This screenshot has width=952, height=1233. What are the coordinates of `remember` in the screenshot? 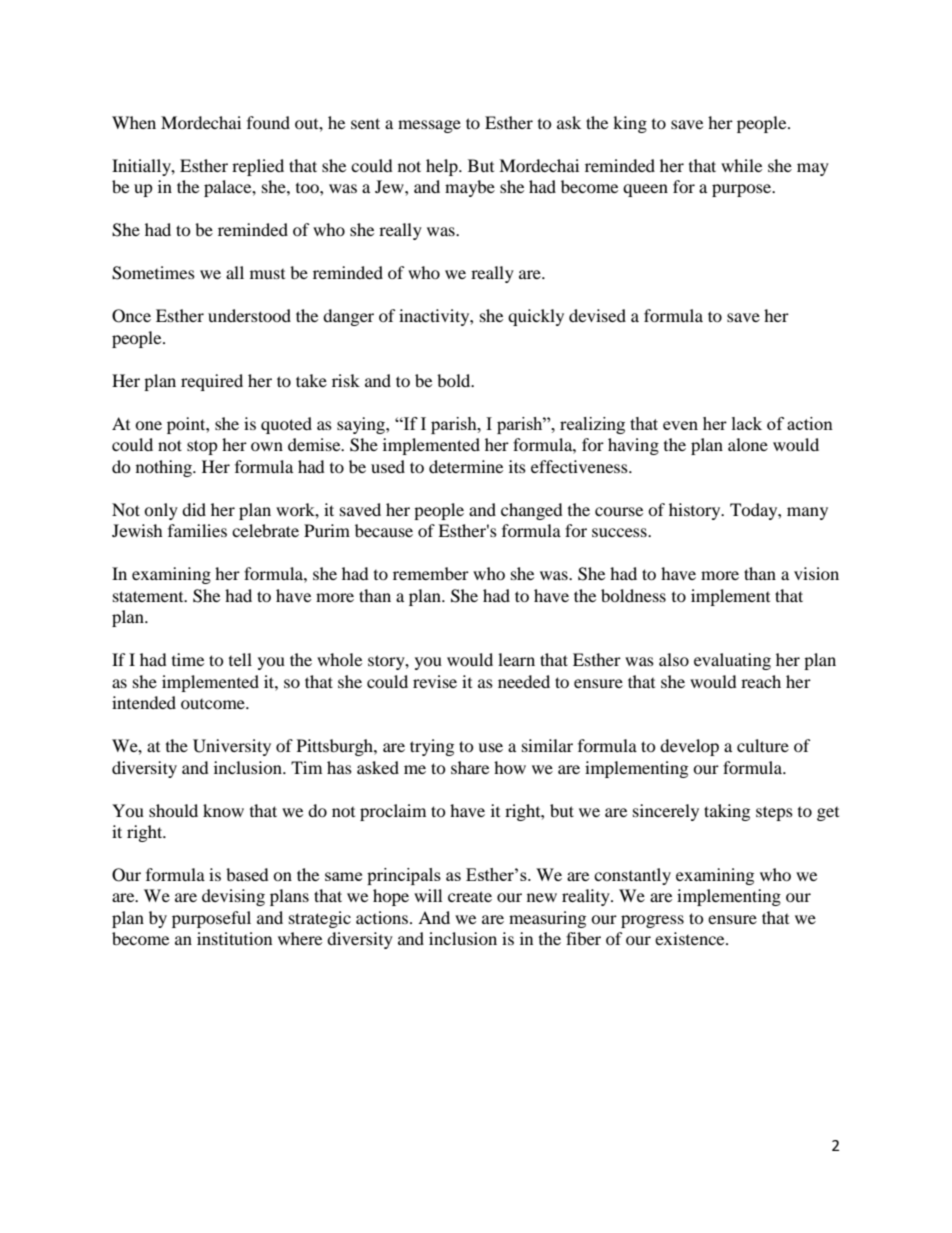 It's located at (431, 573).
